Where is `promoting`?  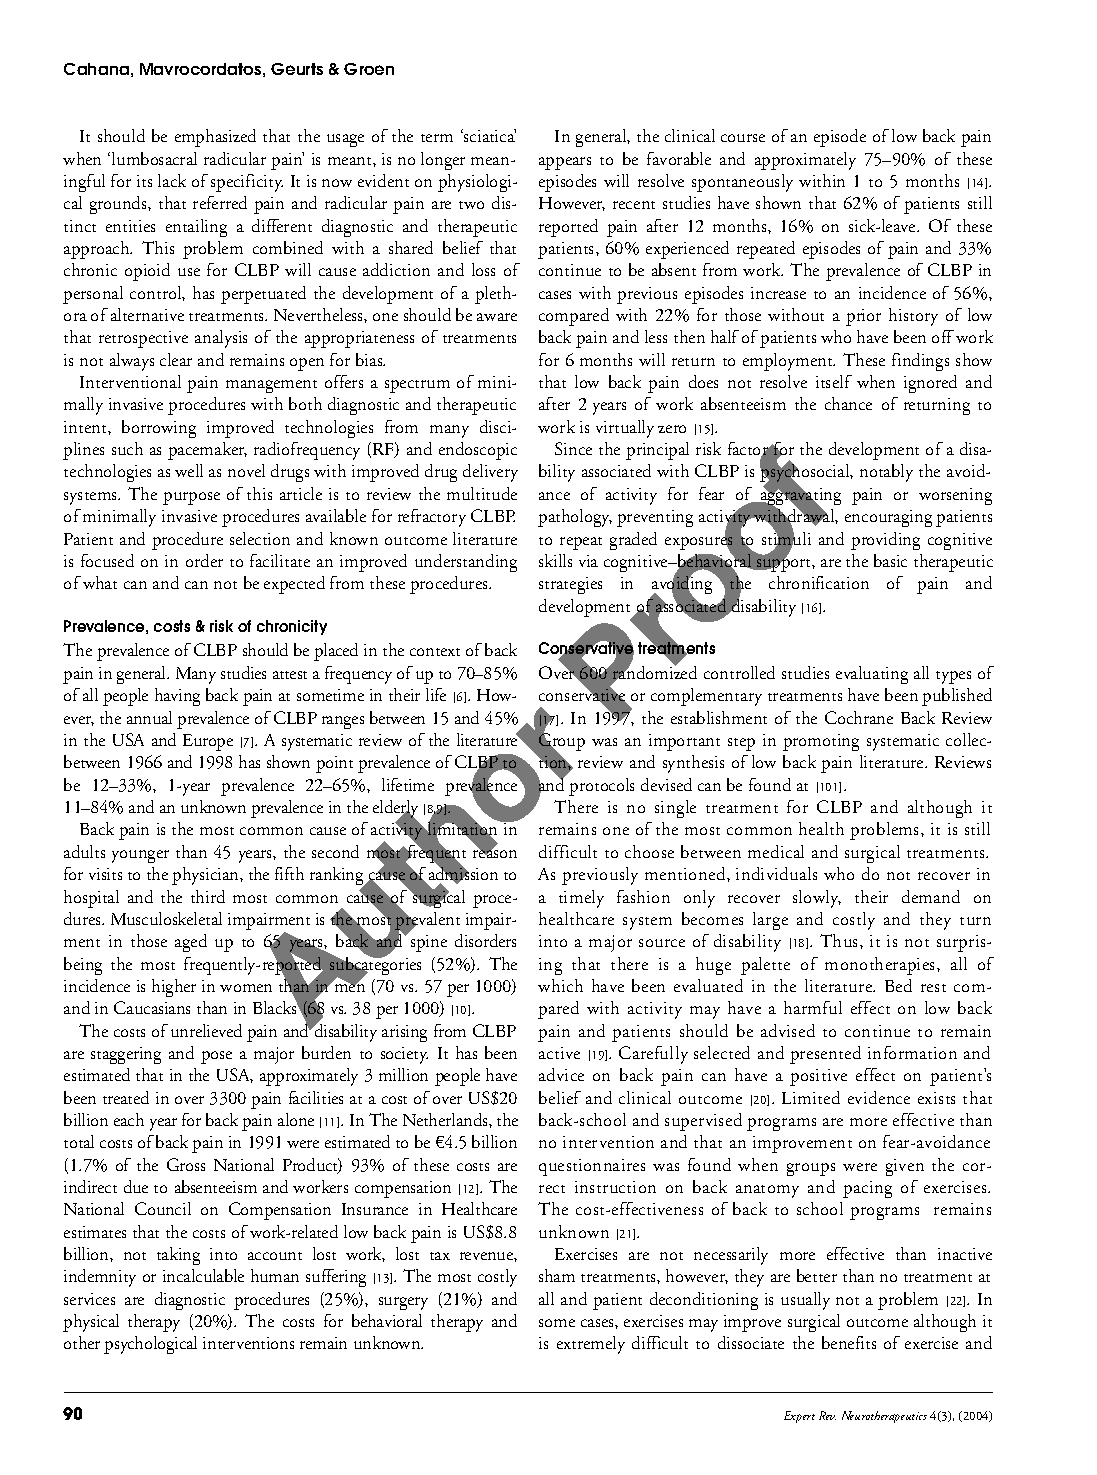 promoting is located at coordinates (821, 742).
